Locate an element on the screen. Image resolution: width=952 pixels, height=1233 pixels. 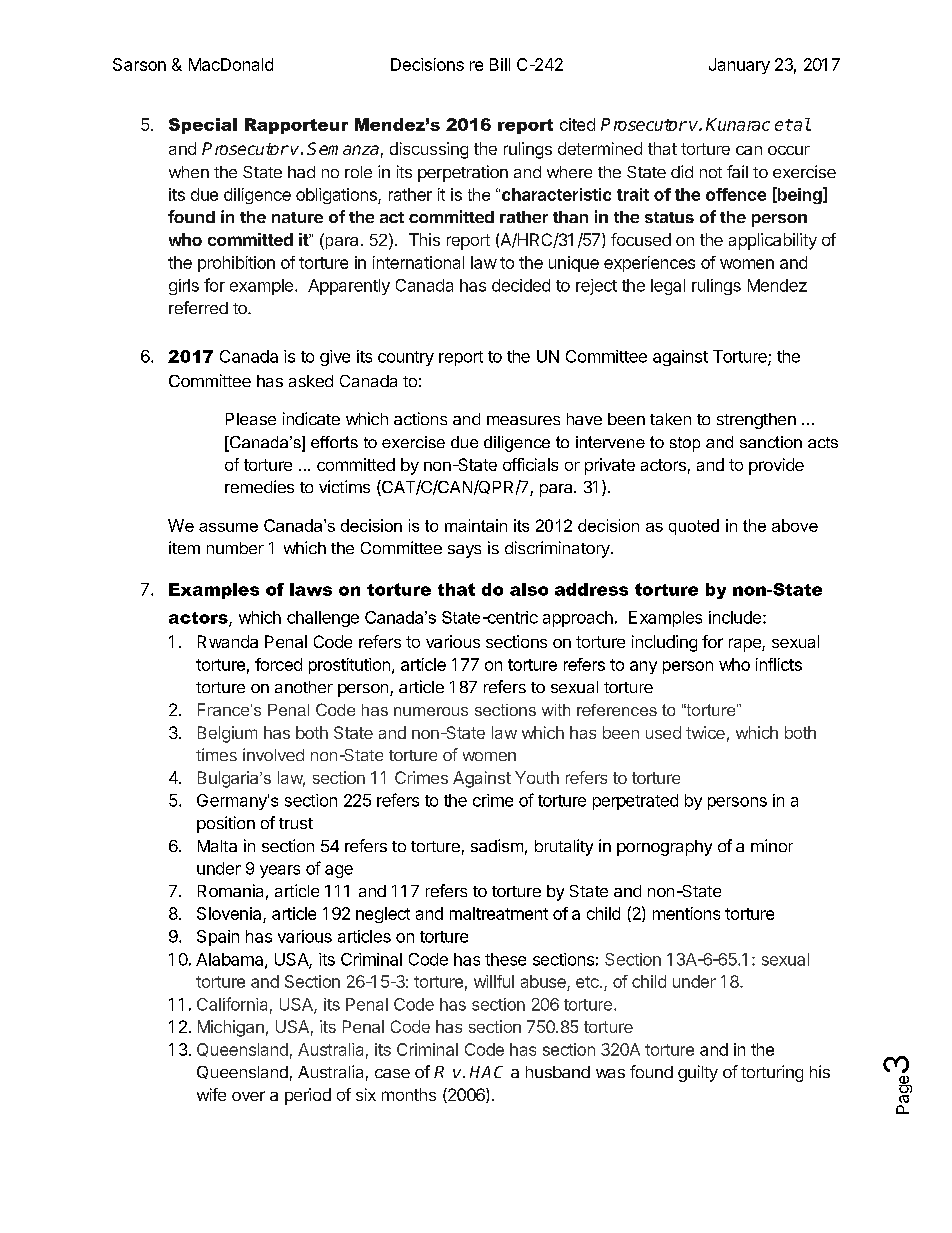
include is located at coordinates (735, 617).
